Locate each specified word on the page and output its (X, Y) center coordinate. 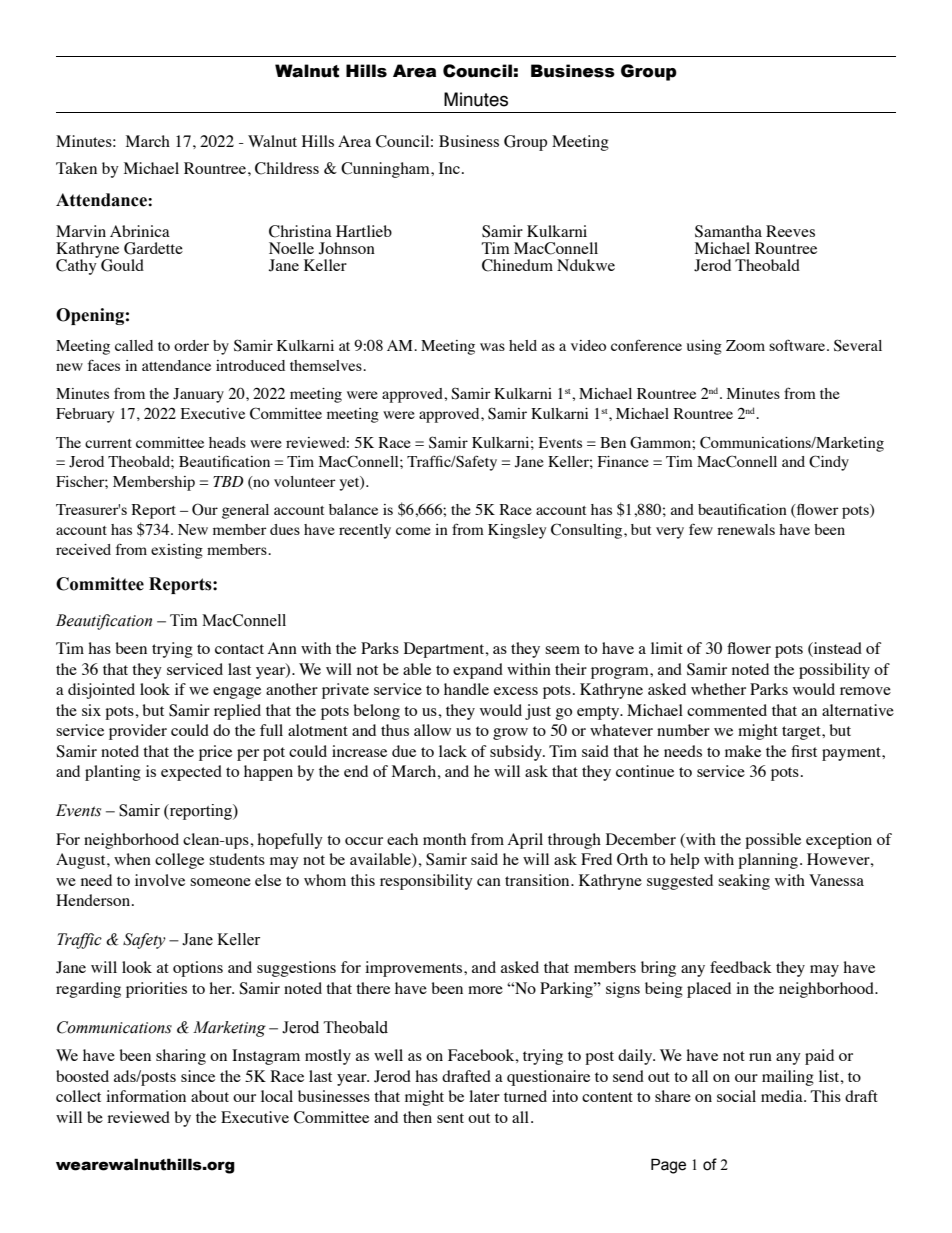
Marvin (81, 231)
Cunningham (386, 170)
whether (718, 689)
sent (450, 1118)
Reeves (790, 231)
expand (478, 671)
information (146, 1096)
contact (239, 649)
